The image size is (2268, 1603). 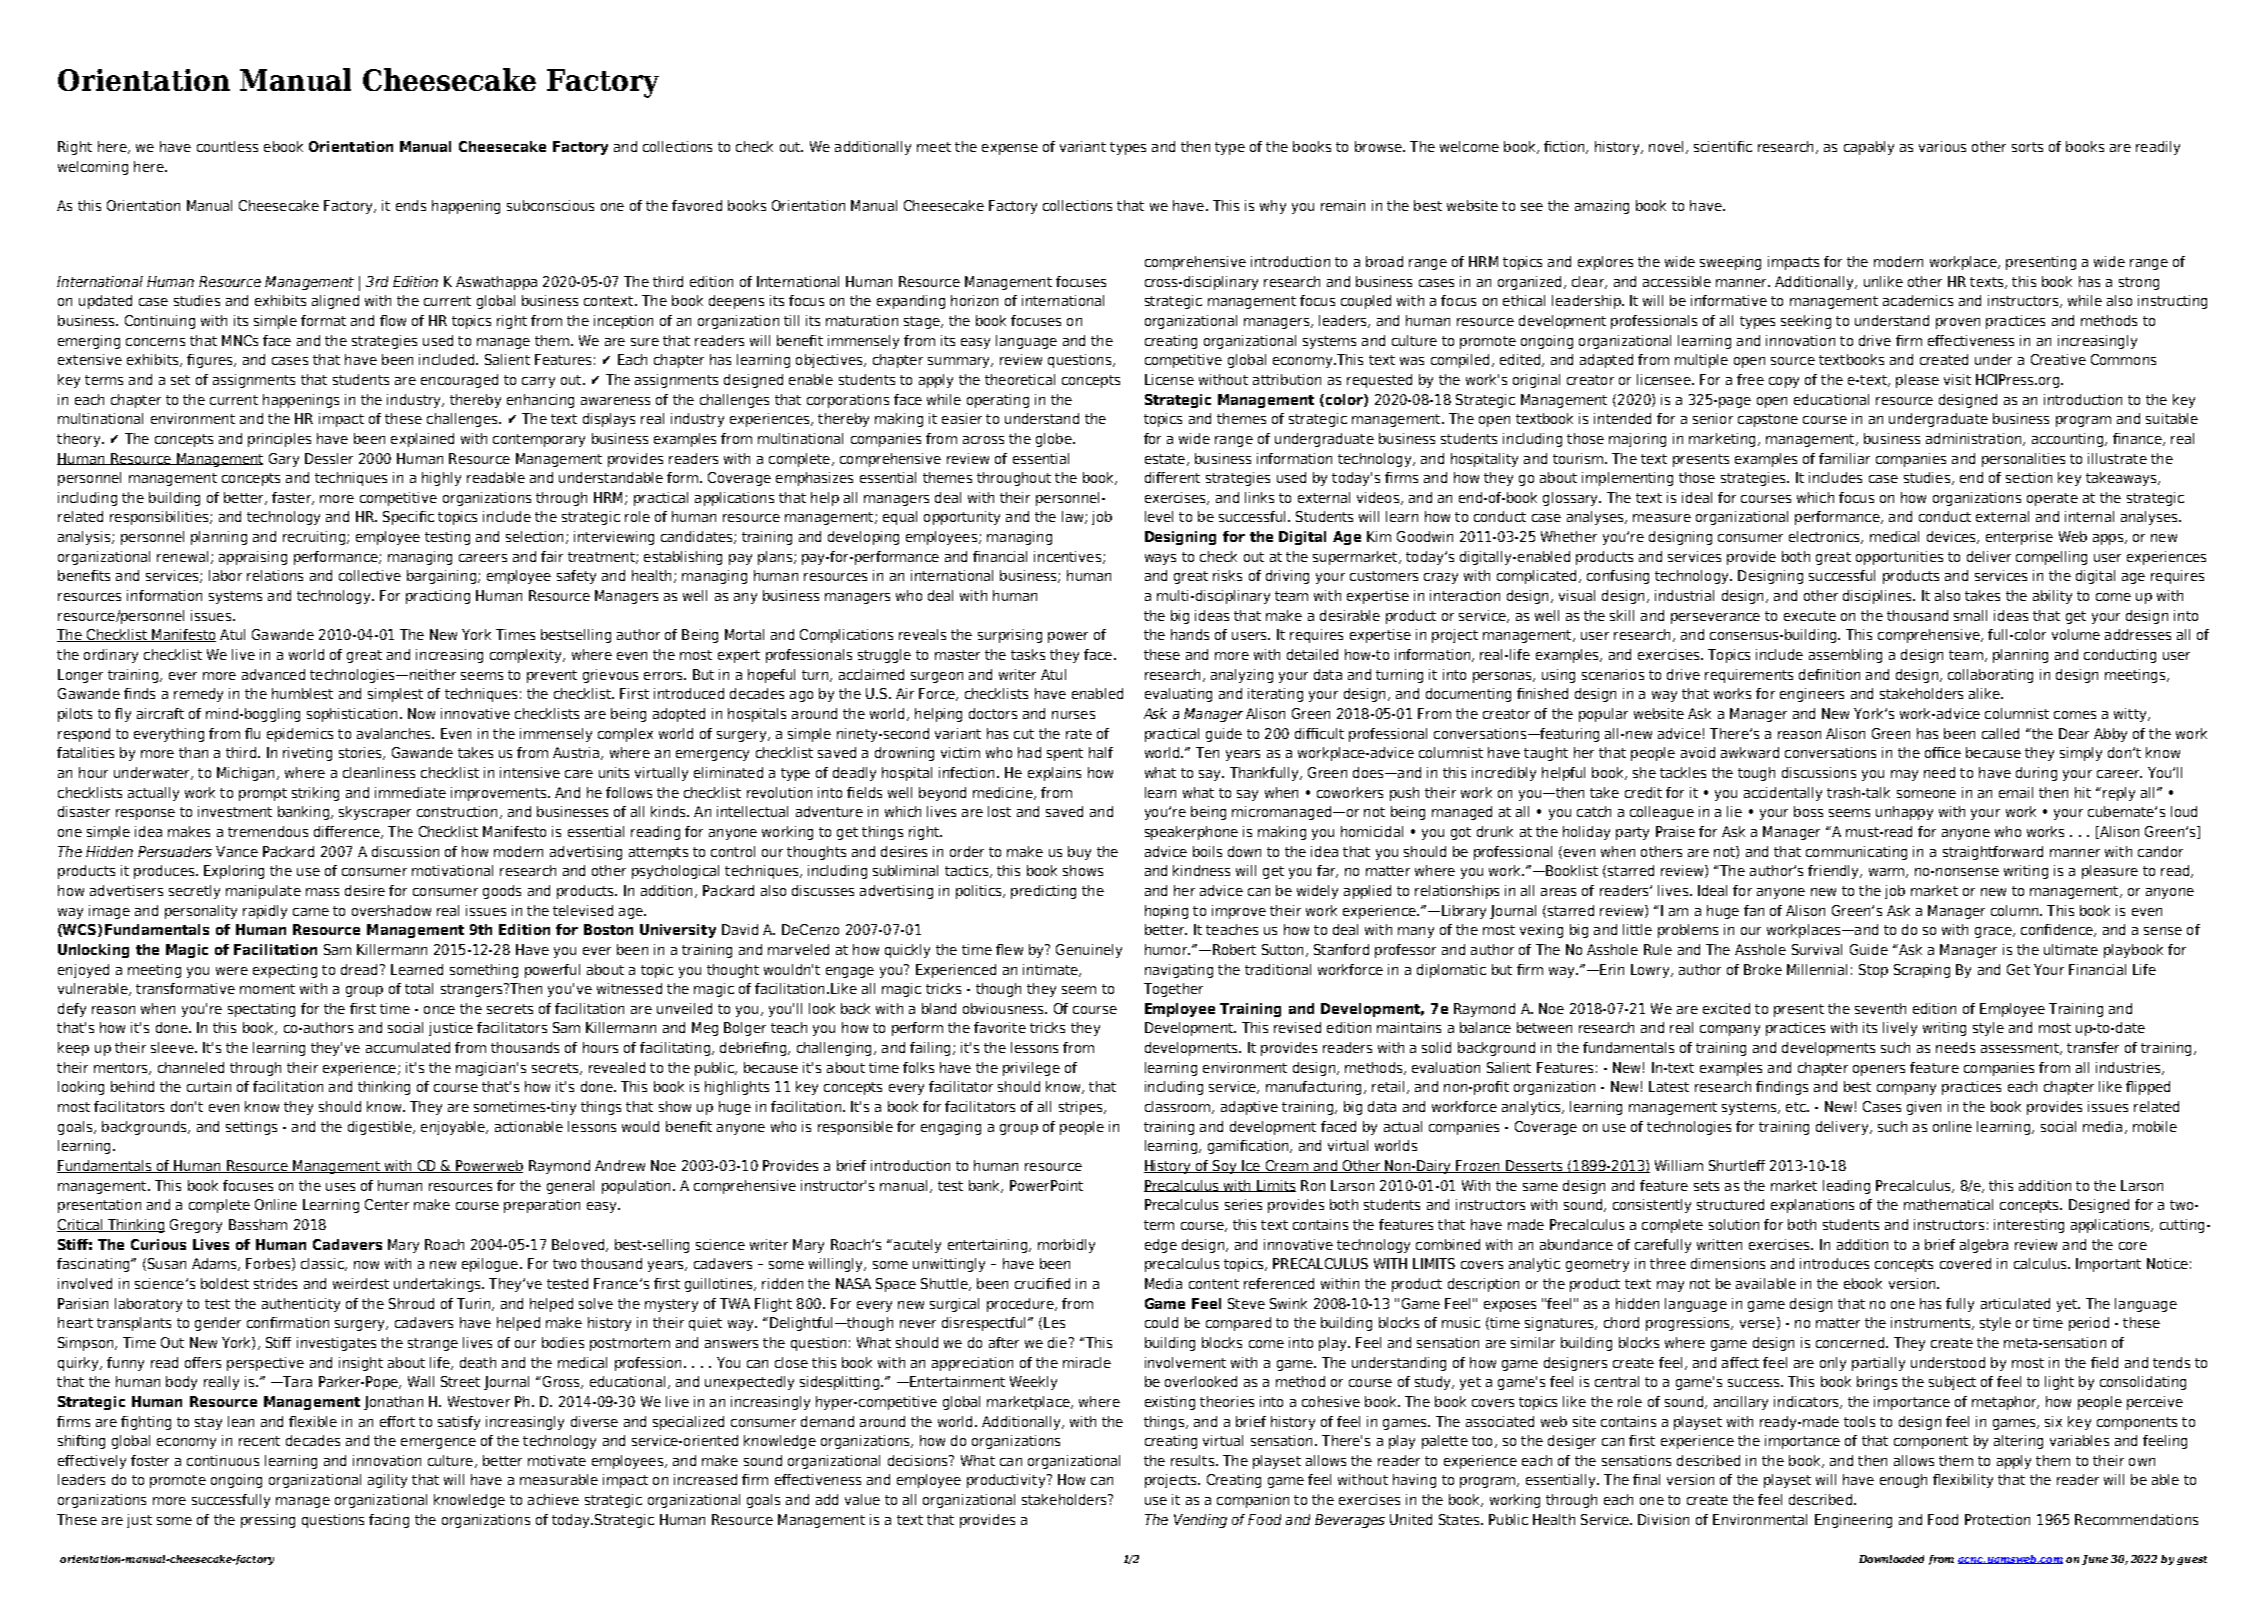 What do you see at coordinates (1942, 146) in the document?
I see `various` at bounding box center [1942, 146].
